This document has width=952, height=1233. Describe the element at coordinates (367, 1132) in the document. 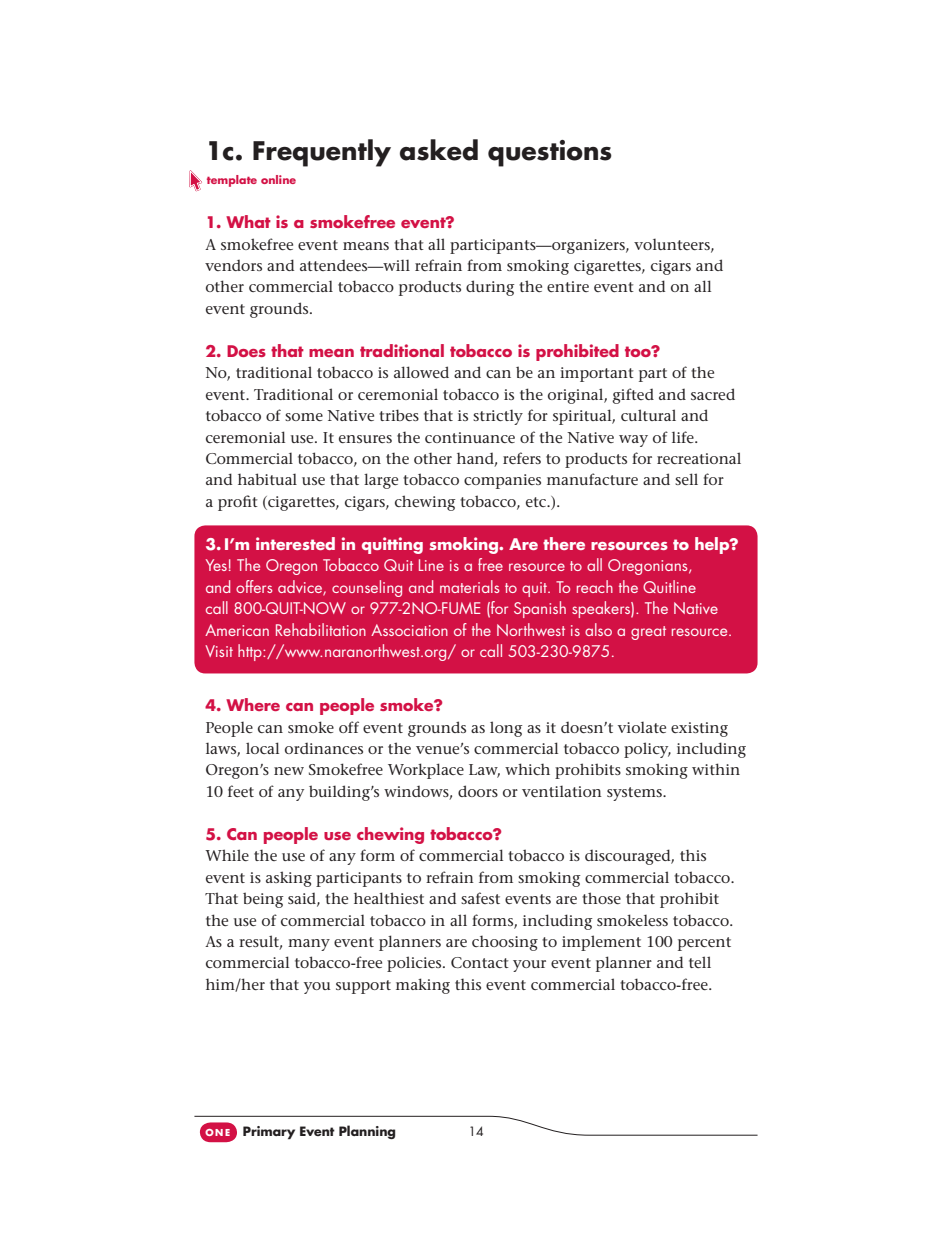

I see `Planning` at that location.
